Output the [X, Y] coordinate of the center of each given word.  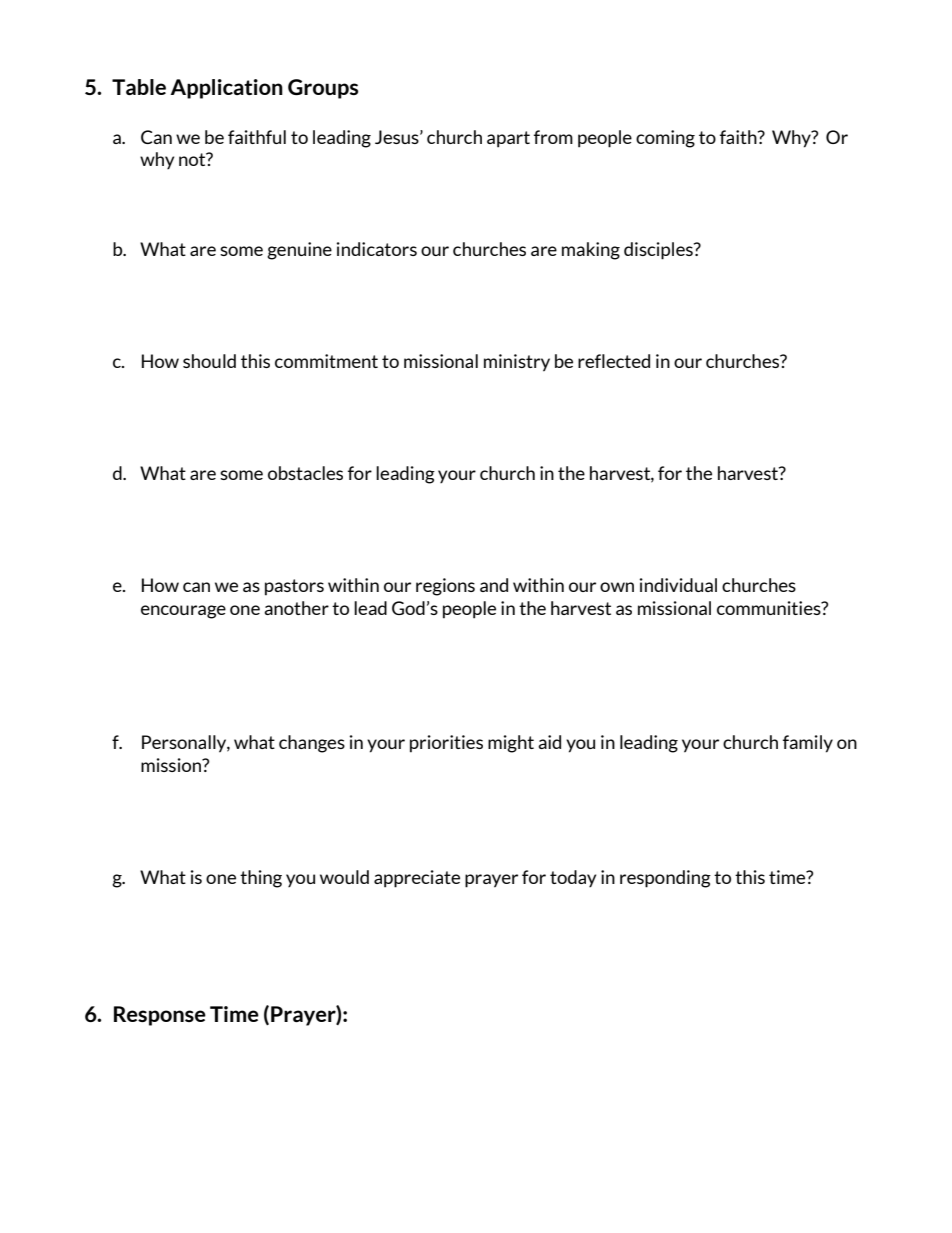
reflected [614, 361]
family [808, 744]
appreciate [417, 879]
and [494, 585]
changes [312, 744]
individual [678, 585]
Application [226, 89]
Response [160, 1016]
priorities [446, 744]
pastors [294, 587]
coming [665, 139]
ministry [517, 363]
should [209, 361]
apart [508, 139]
